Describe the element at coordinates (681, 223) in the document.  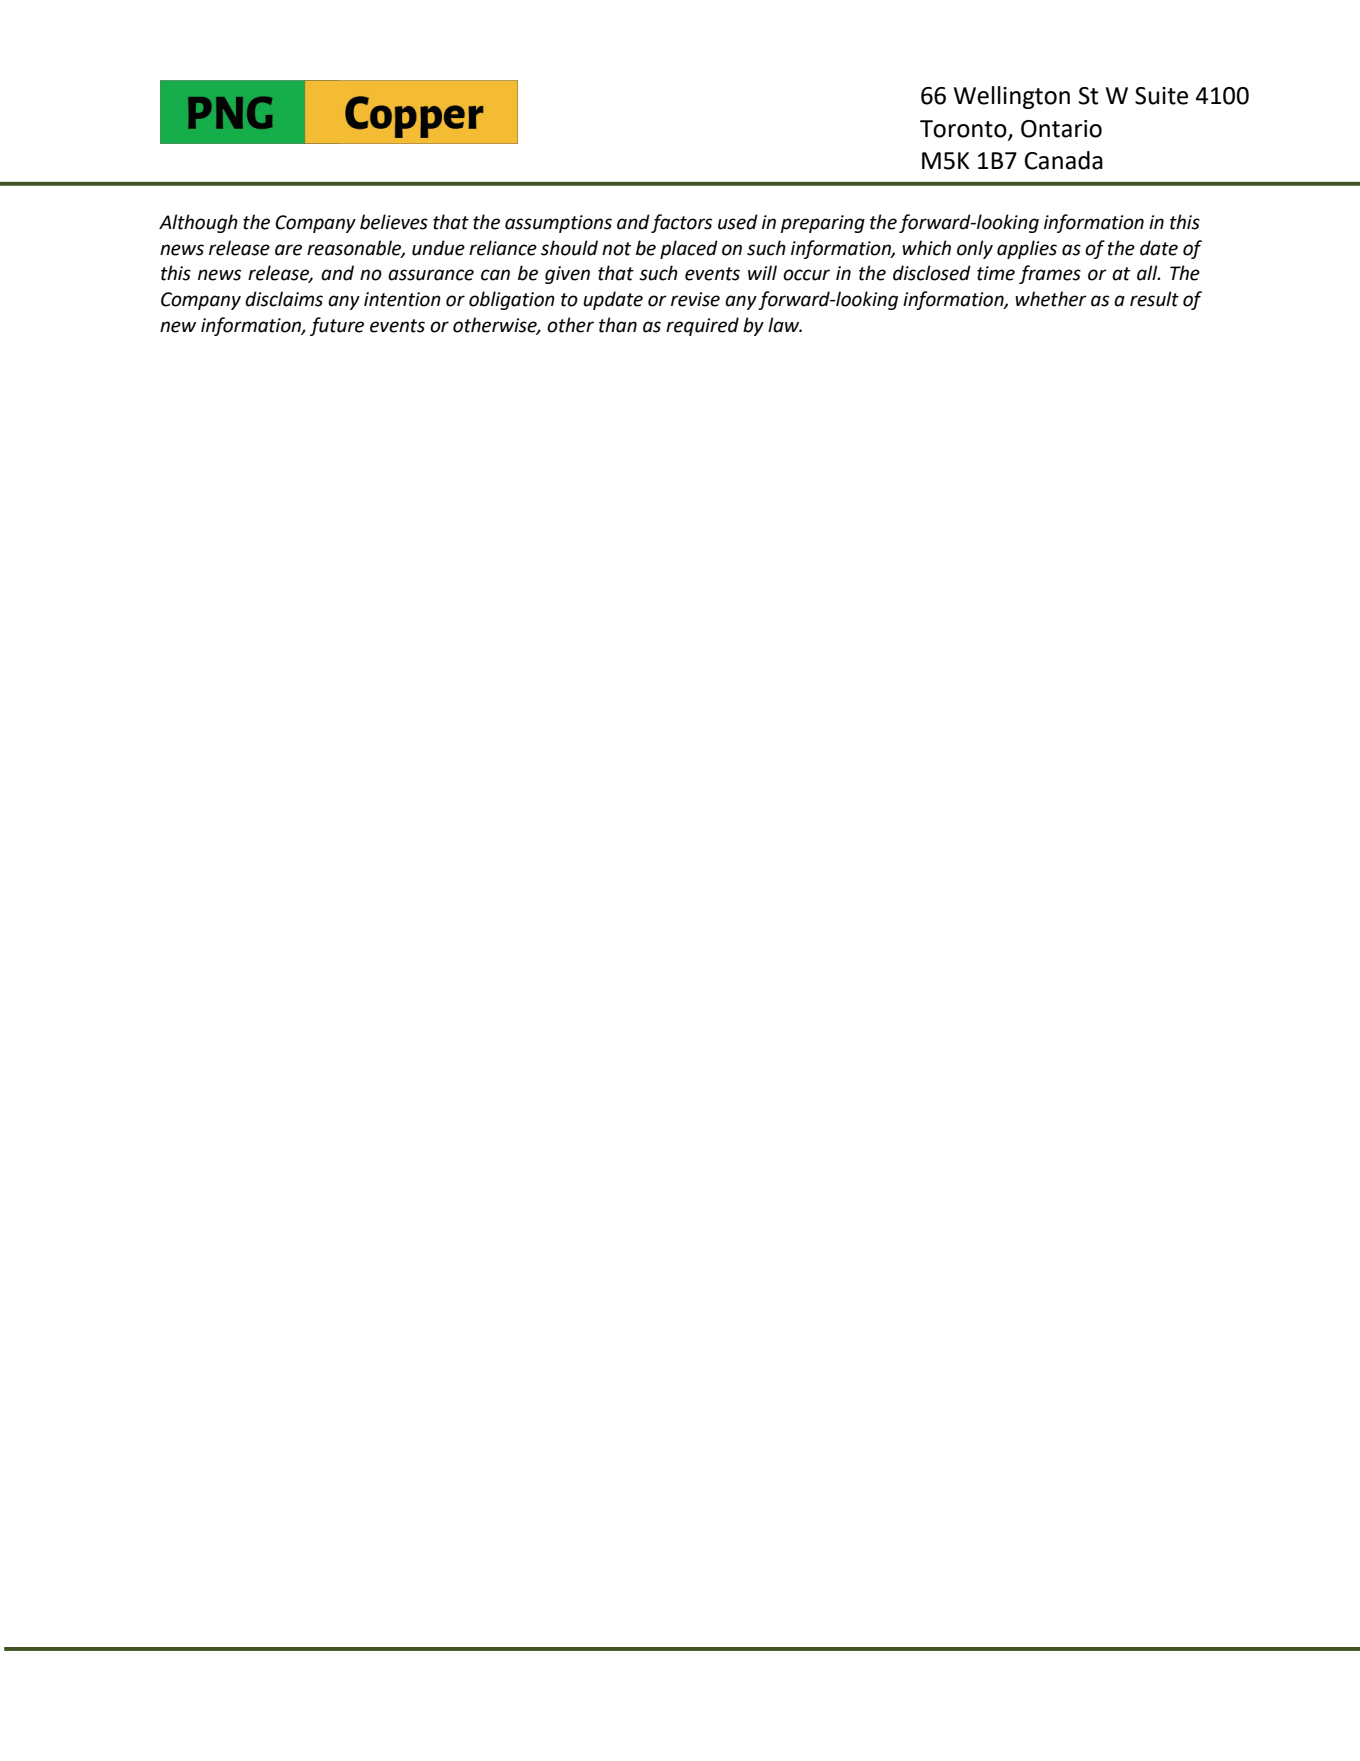
I see `factors` at that location.
